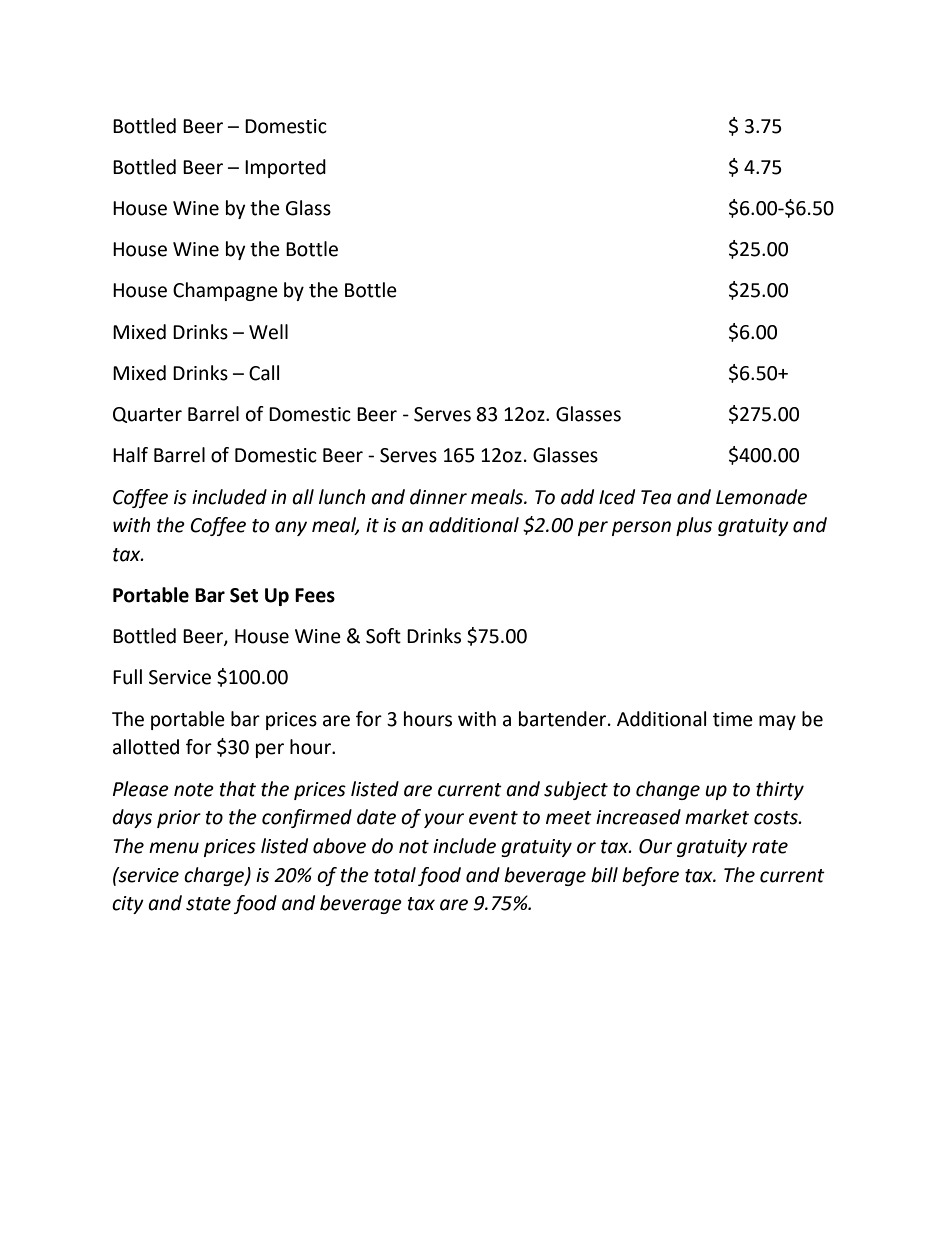 The image size is (952, 1233). Describe the element at coordinates (268, 332) in the screenshot. I see `Well` at that location.
